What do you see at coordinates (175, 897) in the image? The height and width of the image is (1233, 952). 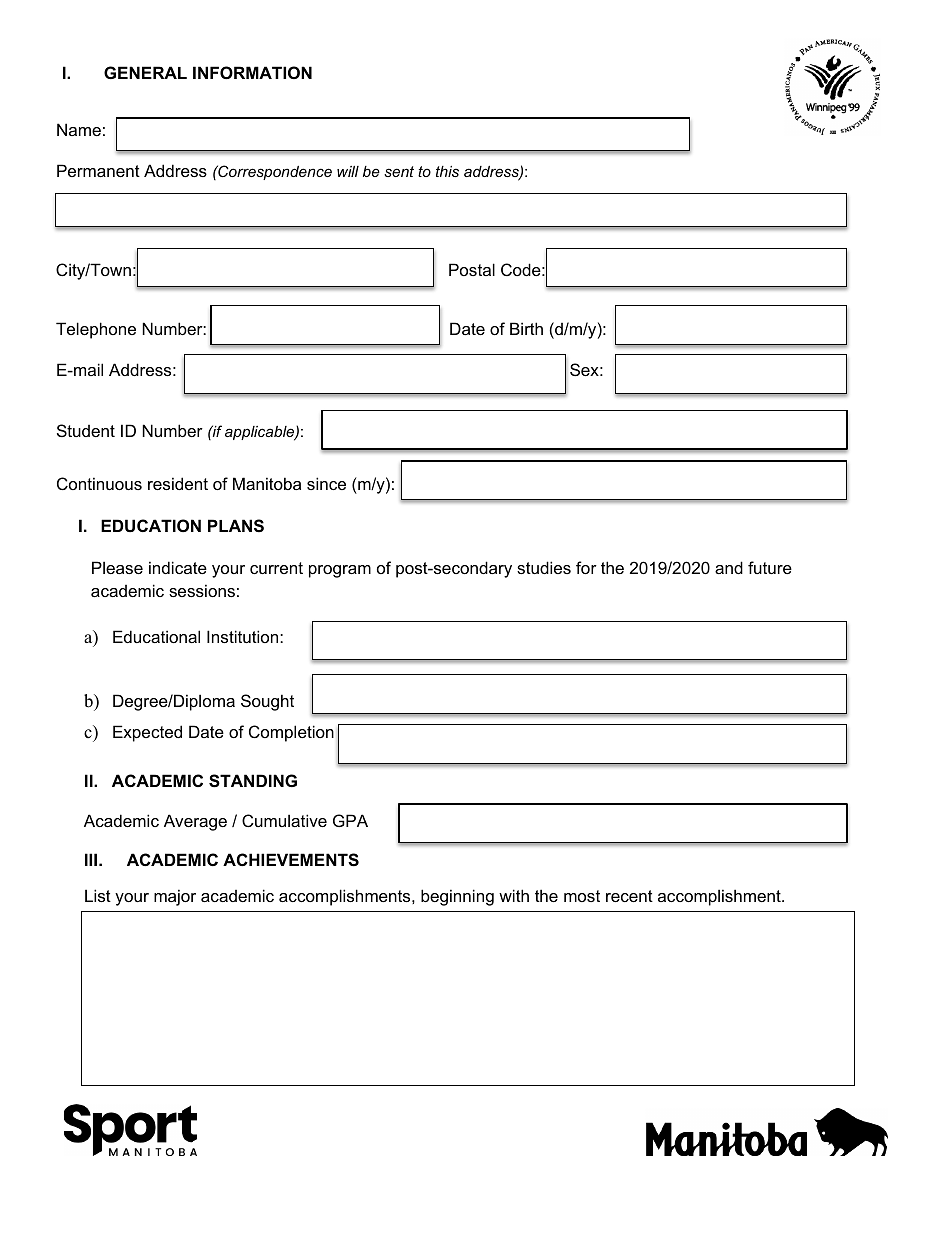 I see `major` at bounding box center [175, 897].
